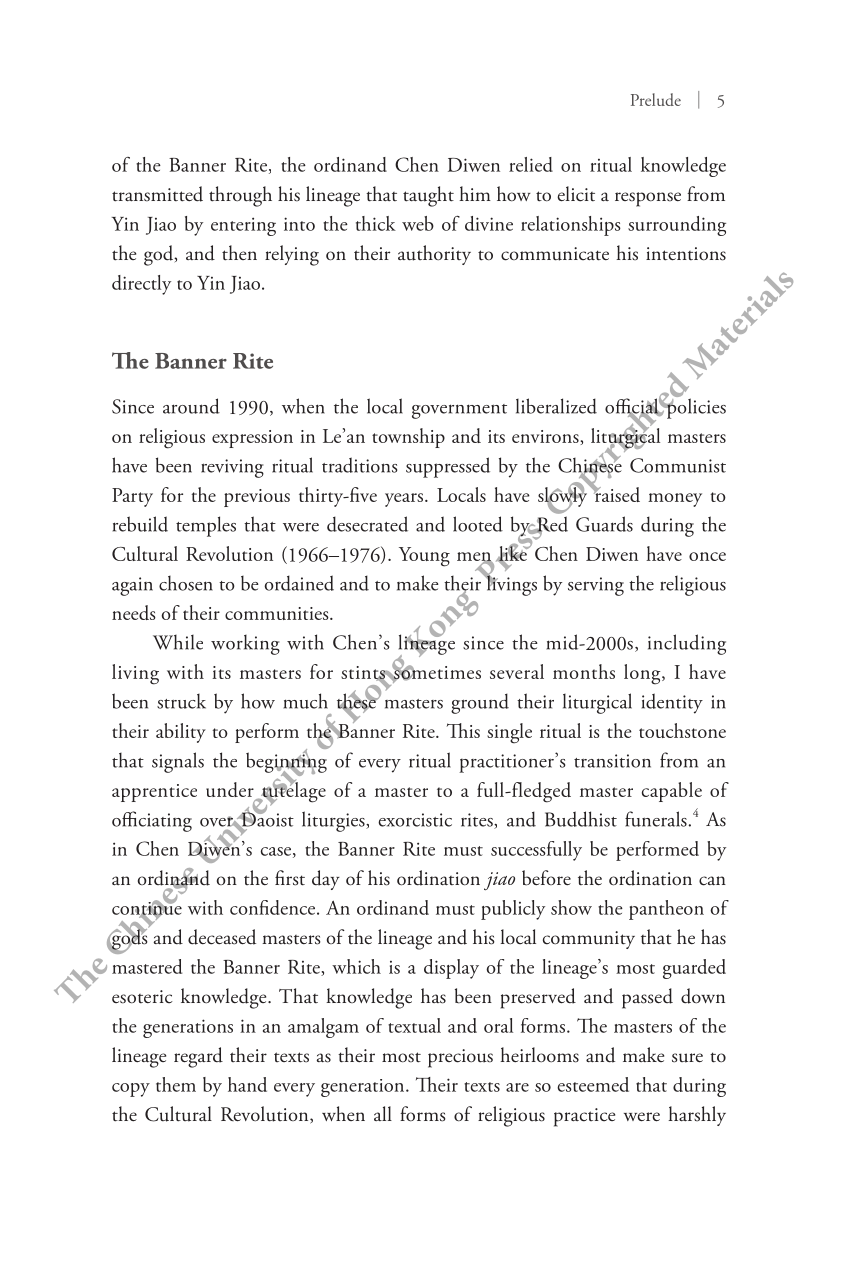 This image has height=1274, width=850. What do you see at coordinates (232, 468) in the image?
I see `reviving` at bounding box center [232, 468].
